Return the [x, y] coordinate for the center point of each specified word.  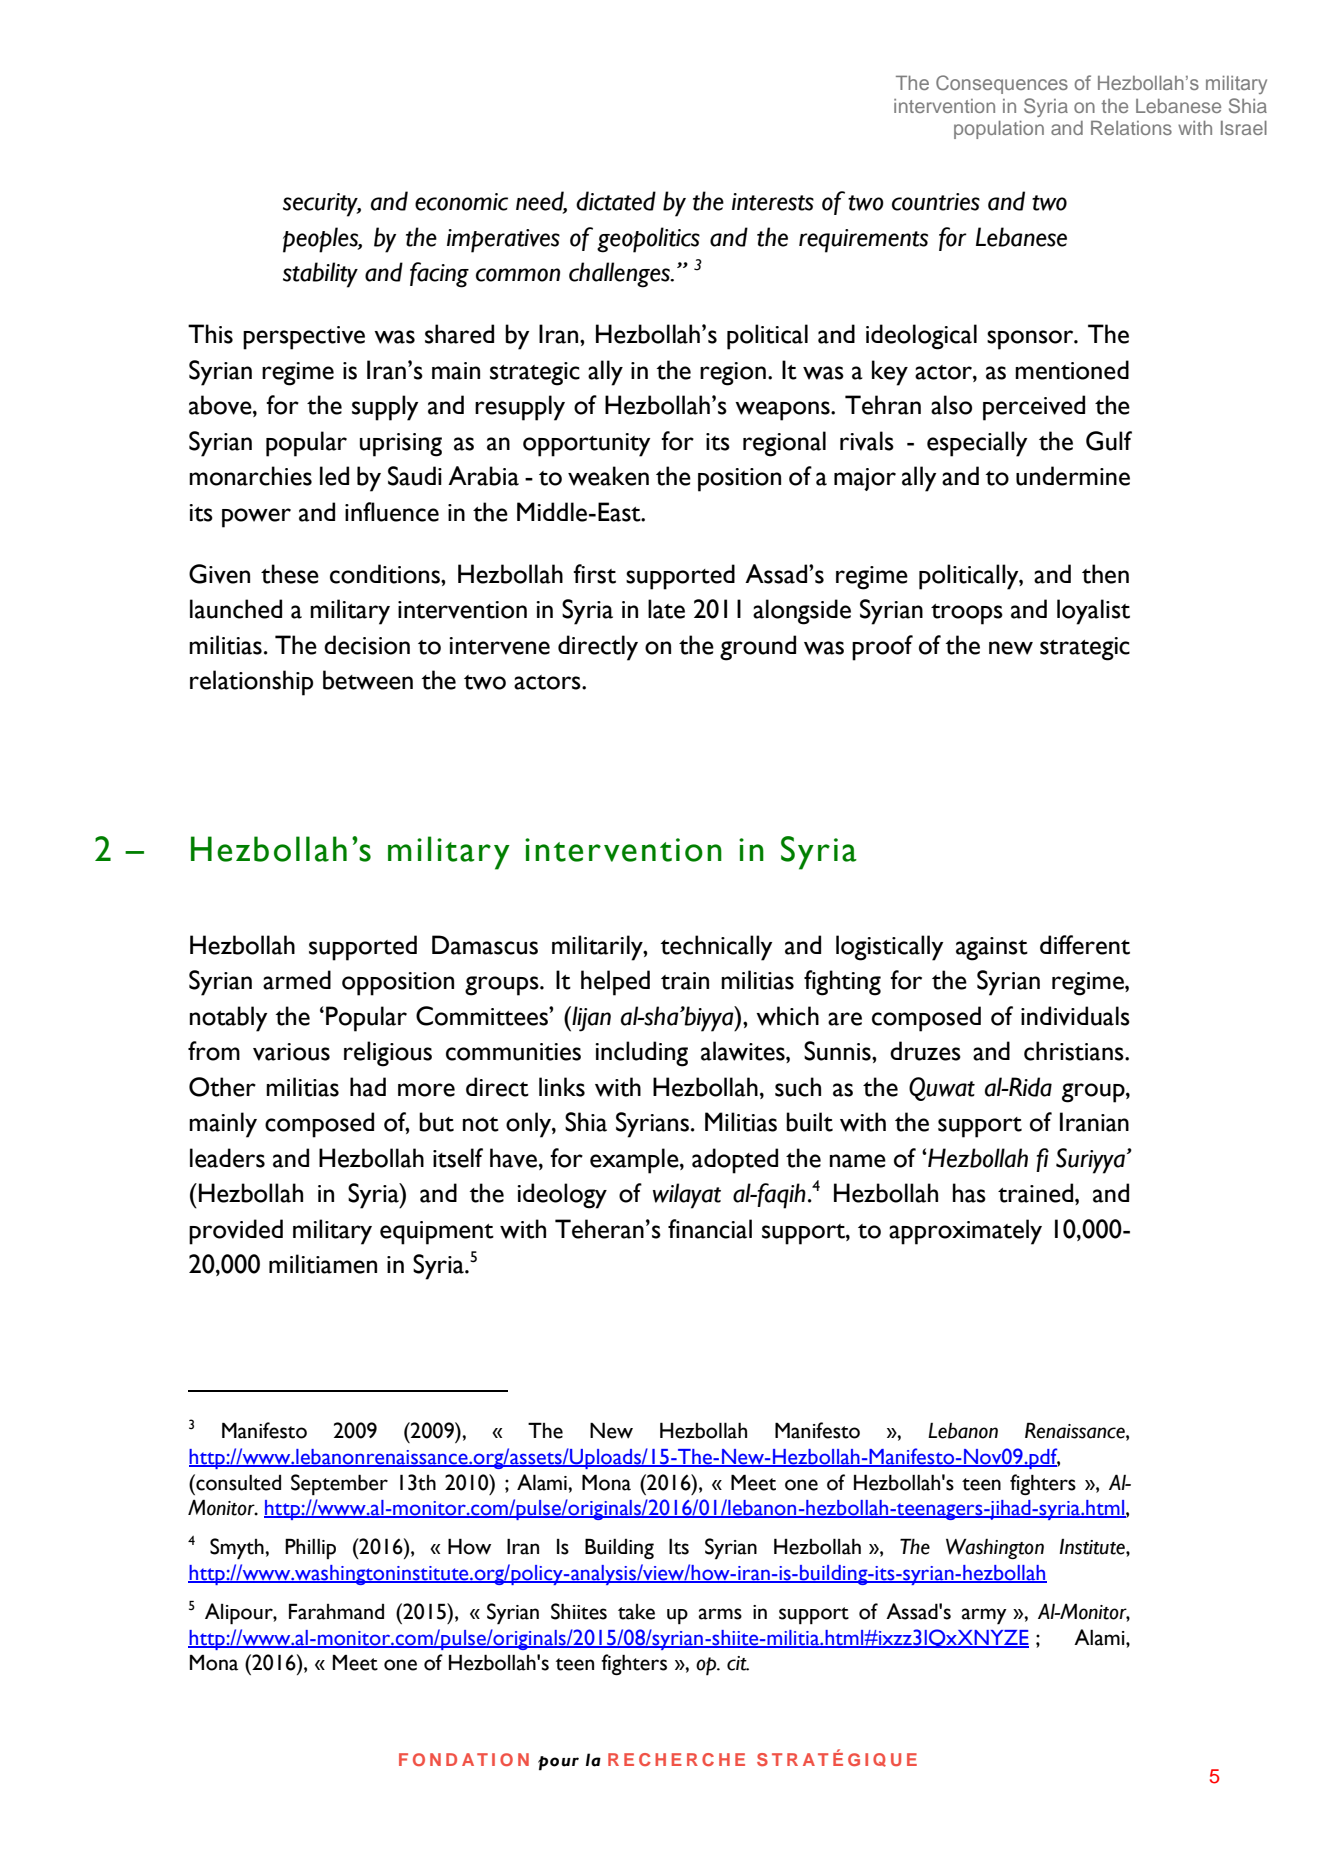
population [999, 130]
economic [461, 202]
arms [720, 1614]
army [984, 1616]
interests [773, 202]
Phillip [310, 1548]
